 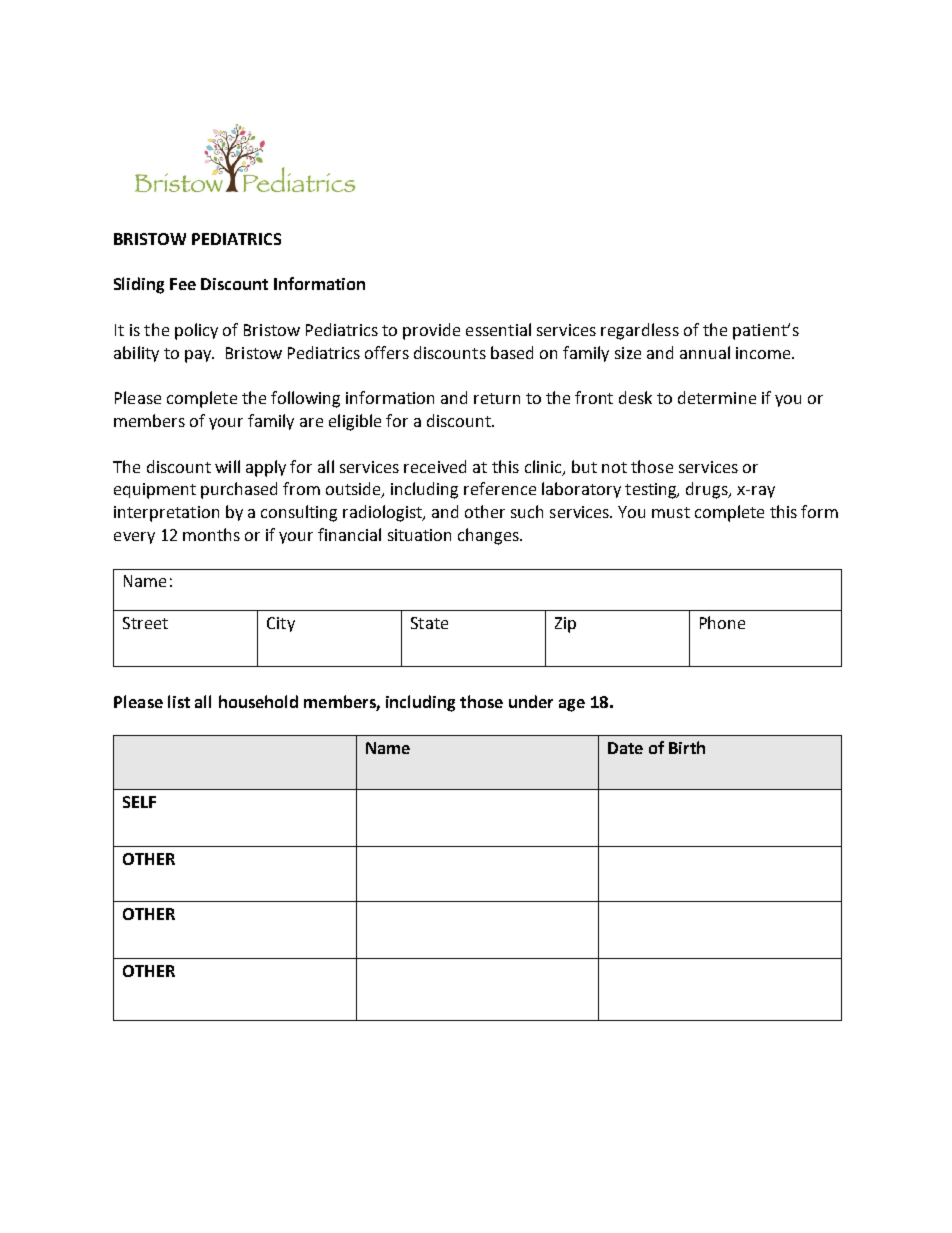 What do you see at coordinates (431, 331) in the screenshot?
I see `provide` at bounding box center [431, 331].
